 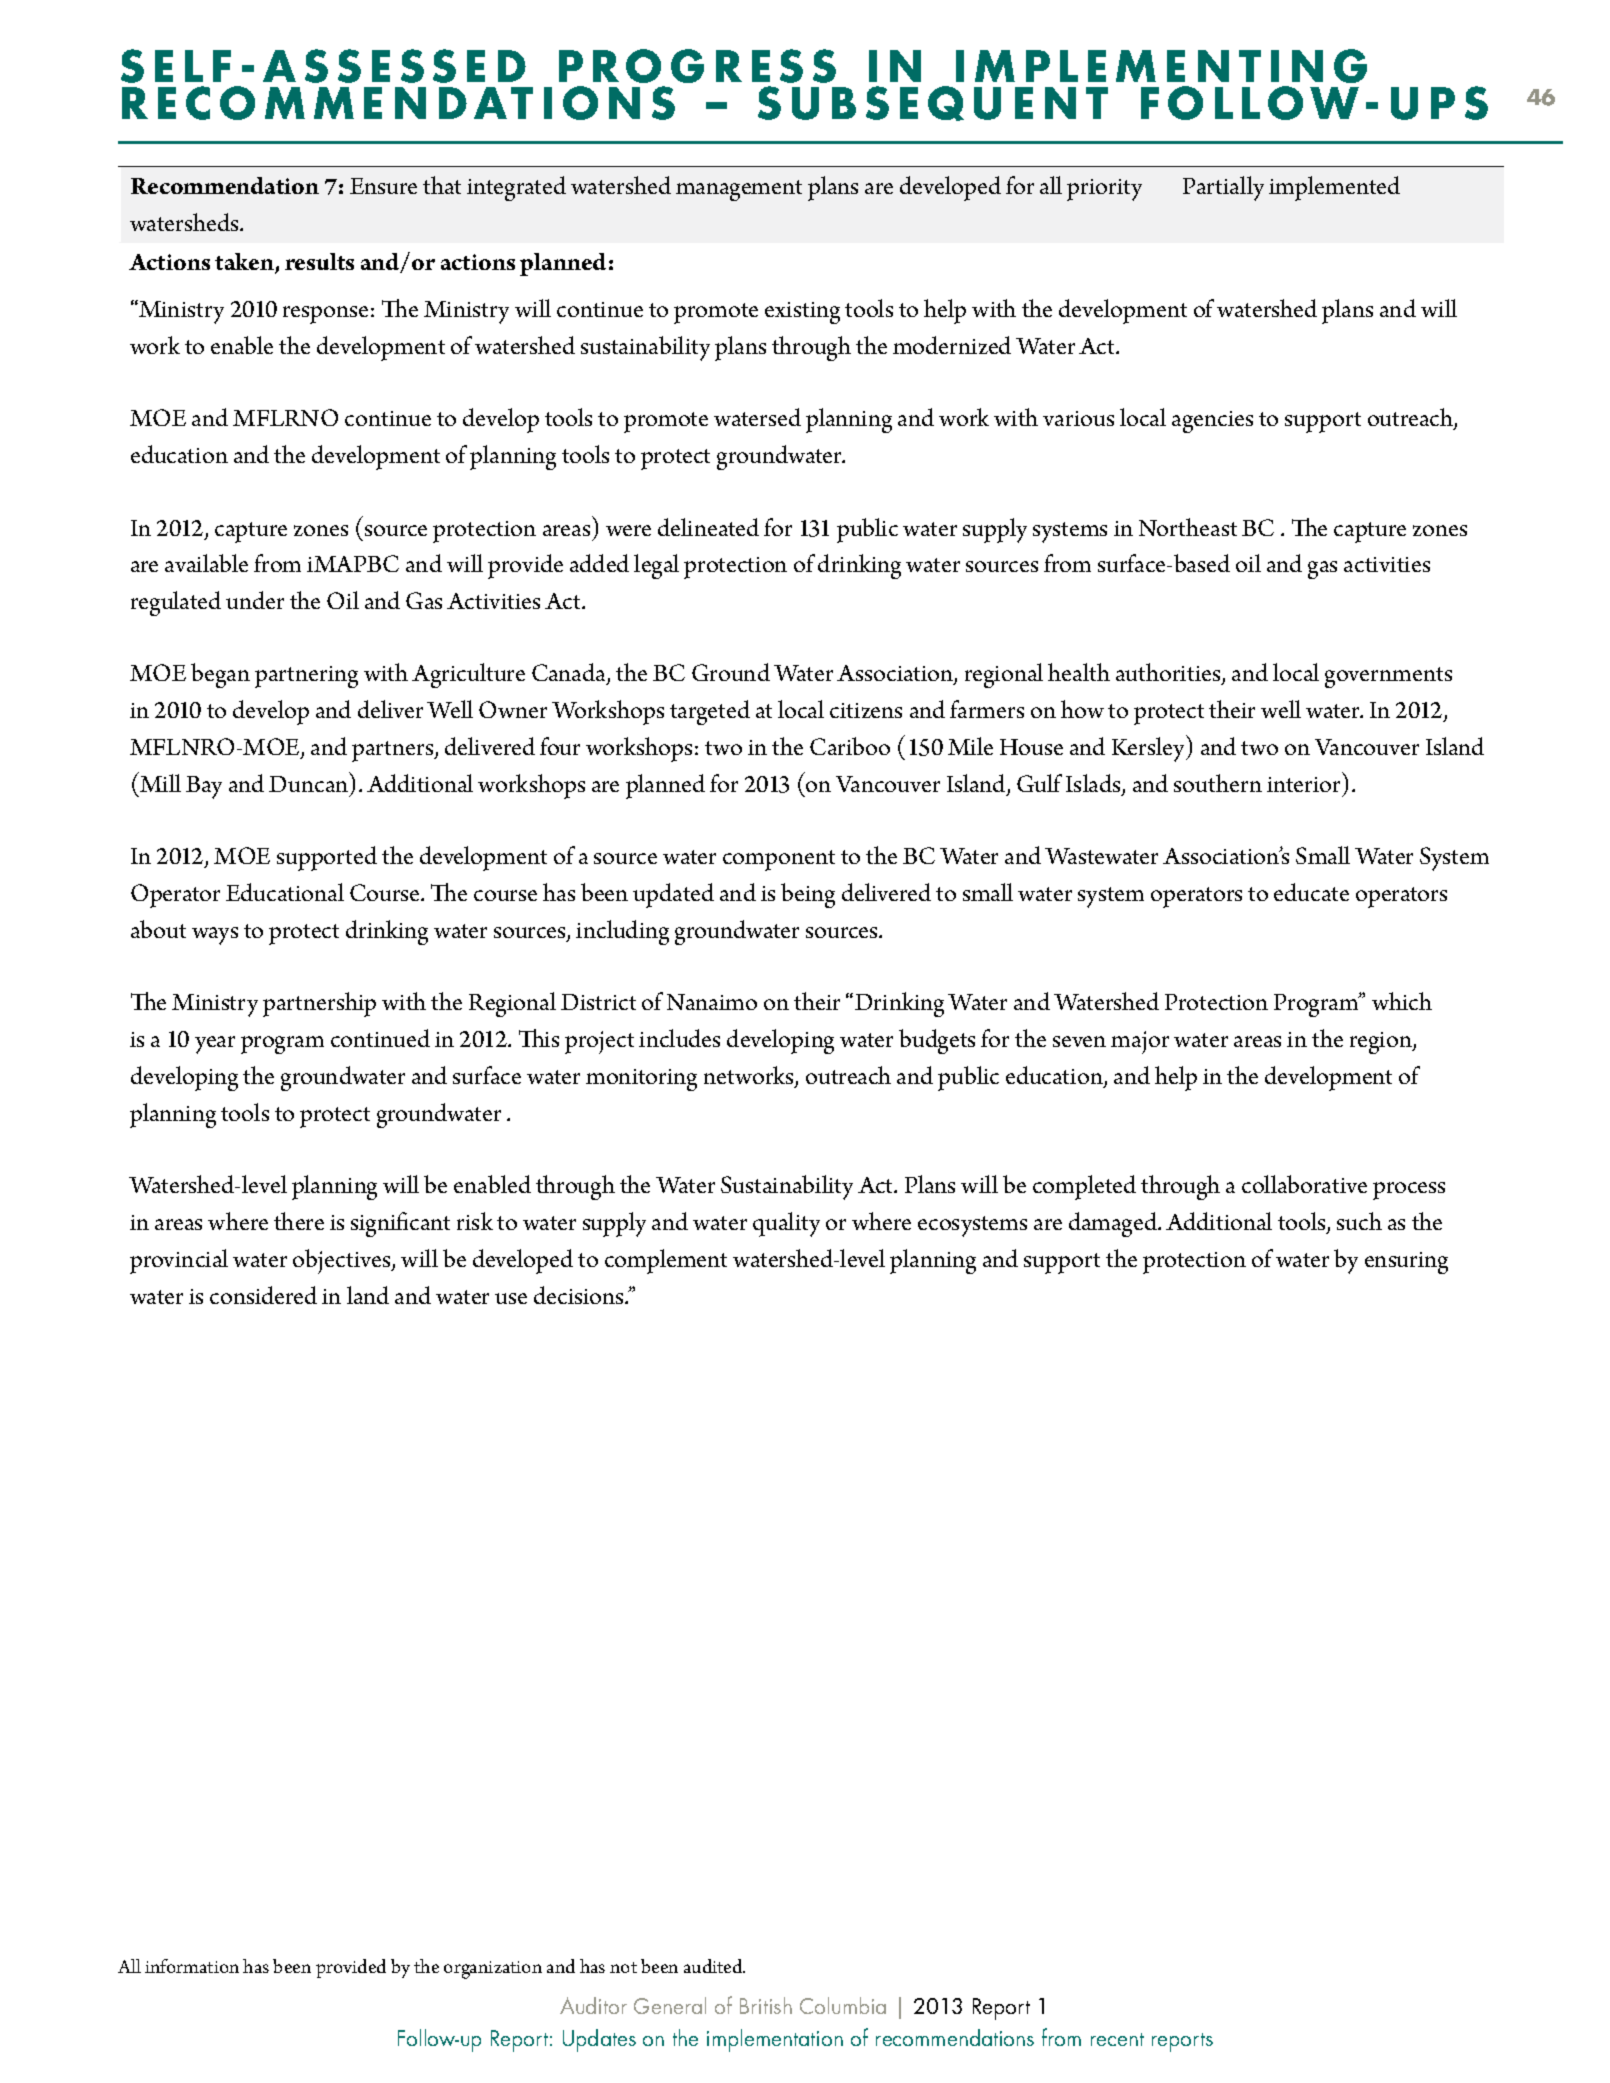 What do you see at coordinates (1169, 674) in the document?
I see `authorities` at bounding box center [1169, 674].
